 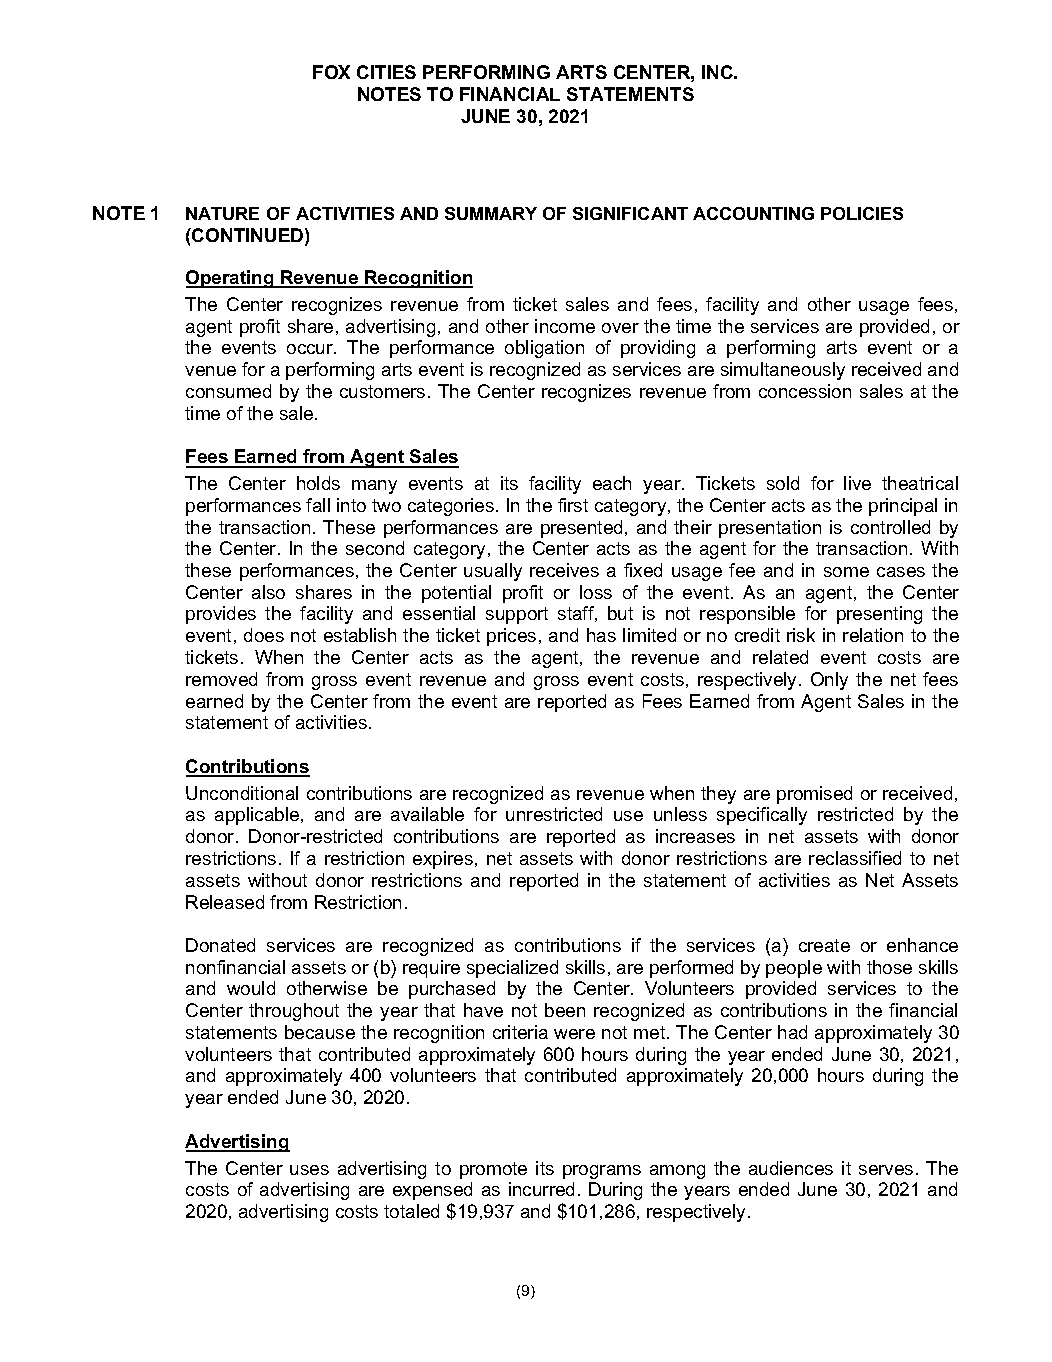 I want to click on POLICIES, so click(x=862, y=213).
